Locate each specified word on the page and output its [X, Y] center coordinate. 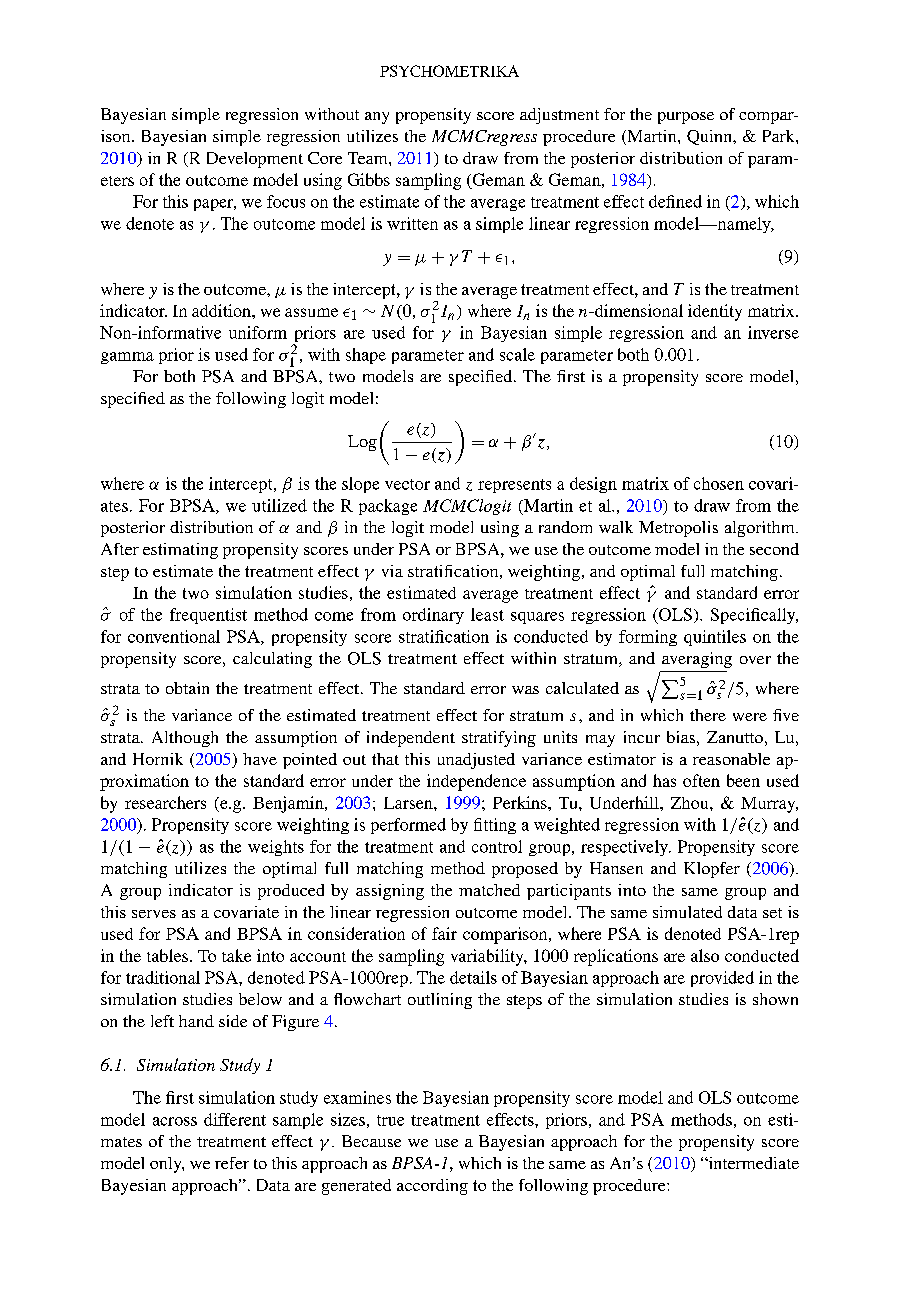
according [432, 1187]
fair [444, 933]
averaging [697, 660]
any [377, 118]
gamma [127, 358]
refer [232, 1163]
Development [255, 160]
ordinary [433, 616]
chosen [719, 483]
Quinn [710, 137]
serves [154, 914]
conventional [174, 636]
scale [517, 354]
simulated [687, 912]
